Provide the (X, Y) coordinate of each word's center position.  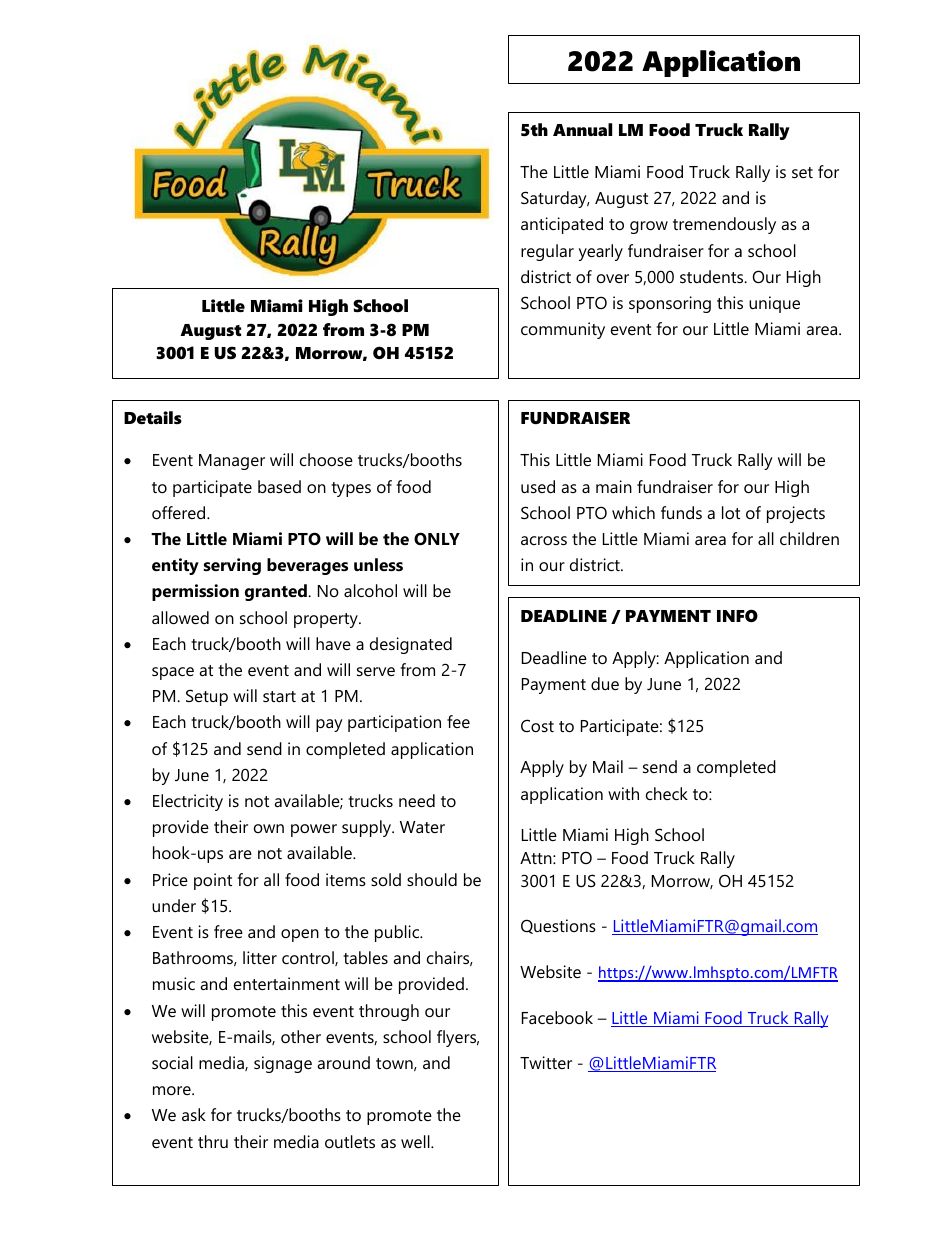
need (417, 800)
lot (731, 512)
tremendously (724, 225)
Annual (582, 129)
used (538, 486)
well (416, 1141)
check (667, 793)
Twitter (546, 1062)
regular (547, 252)
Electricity (188, 802)
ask (194, 1114)
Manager (232, 462)
